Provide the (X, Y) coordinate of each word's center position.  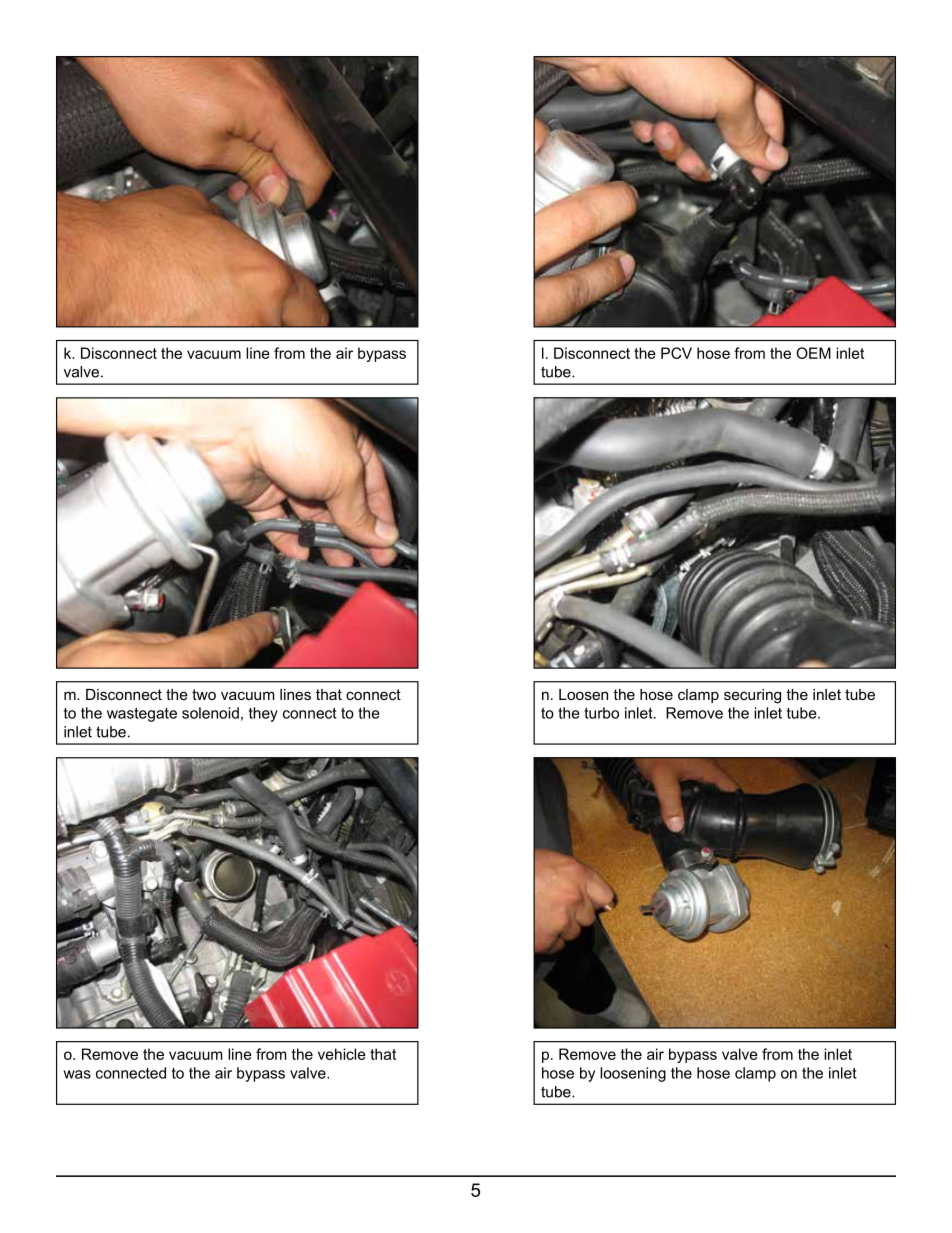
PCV (676, 353)
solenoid (210, 713)
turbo (601, 713)
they (263, 714)
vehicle (342, 1054)
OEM (813, 353)
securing (752, 696)
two (204, 694)
